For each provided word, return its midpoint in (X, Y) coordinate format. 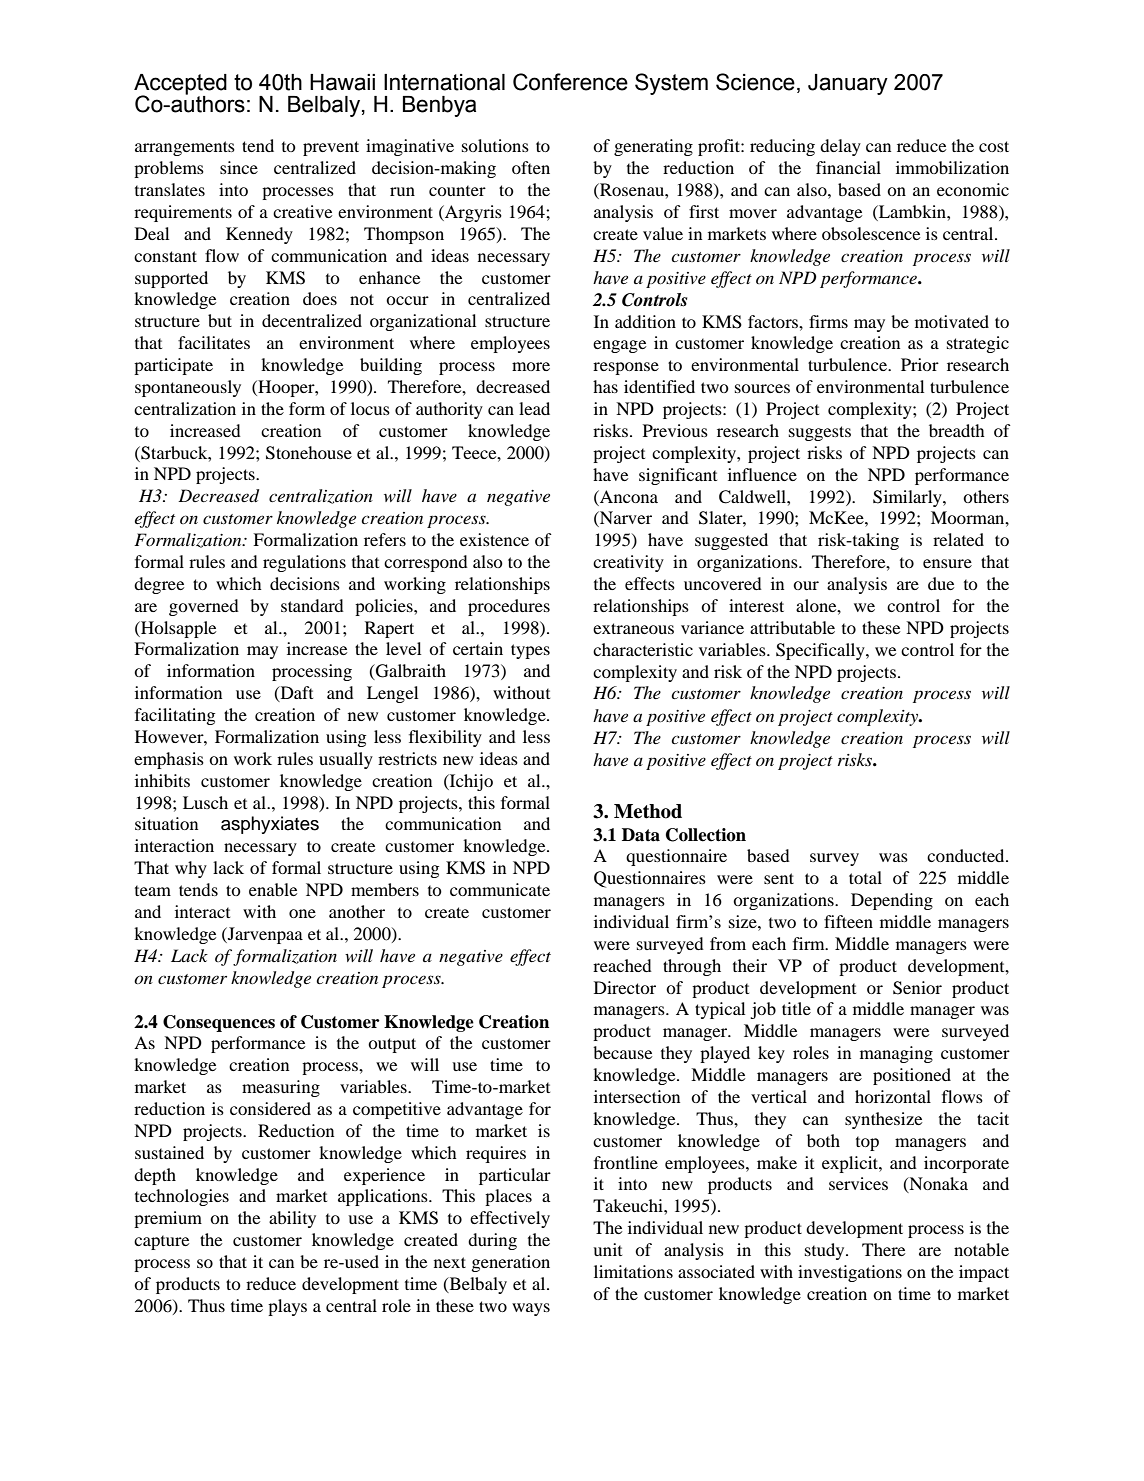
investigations (850, 1273)
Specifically (821, 651)
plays (287, 1307)
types (530, 651)
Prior (920, 364)
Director (625, 987)
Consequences (219, 1023)
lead (534, 408)
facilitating (175, 716)
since (239, 167)
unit (607, 1249)
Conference (570, 82)
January (848, 84)
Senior (917, 988)
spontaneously (188, 388)
